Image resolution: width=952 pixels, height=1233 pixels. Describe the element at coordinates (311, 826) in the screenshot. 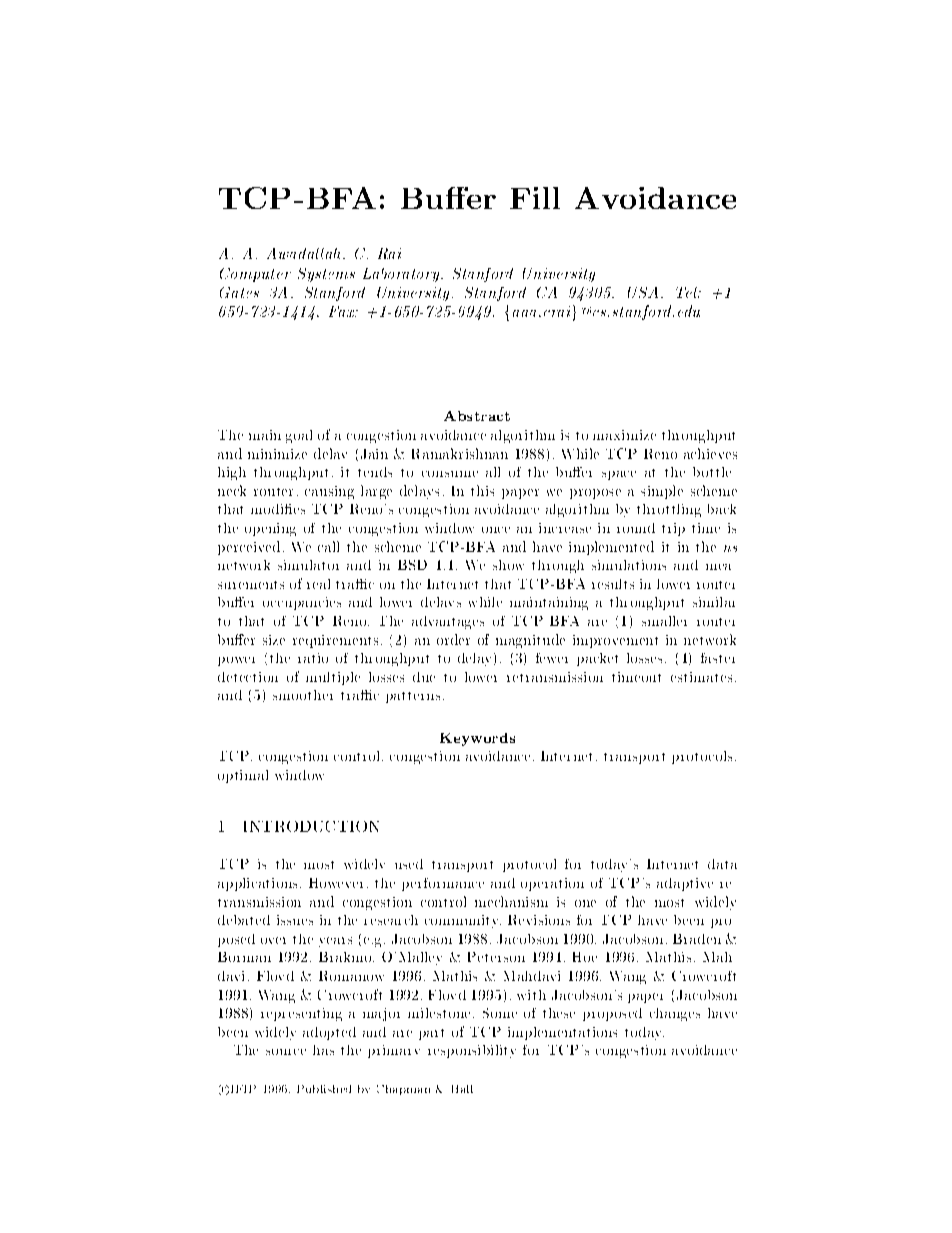

I see `INTRODUCTION` at that location.
